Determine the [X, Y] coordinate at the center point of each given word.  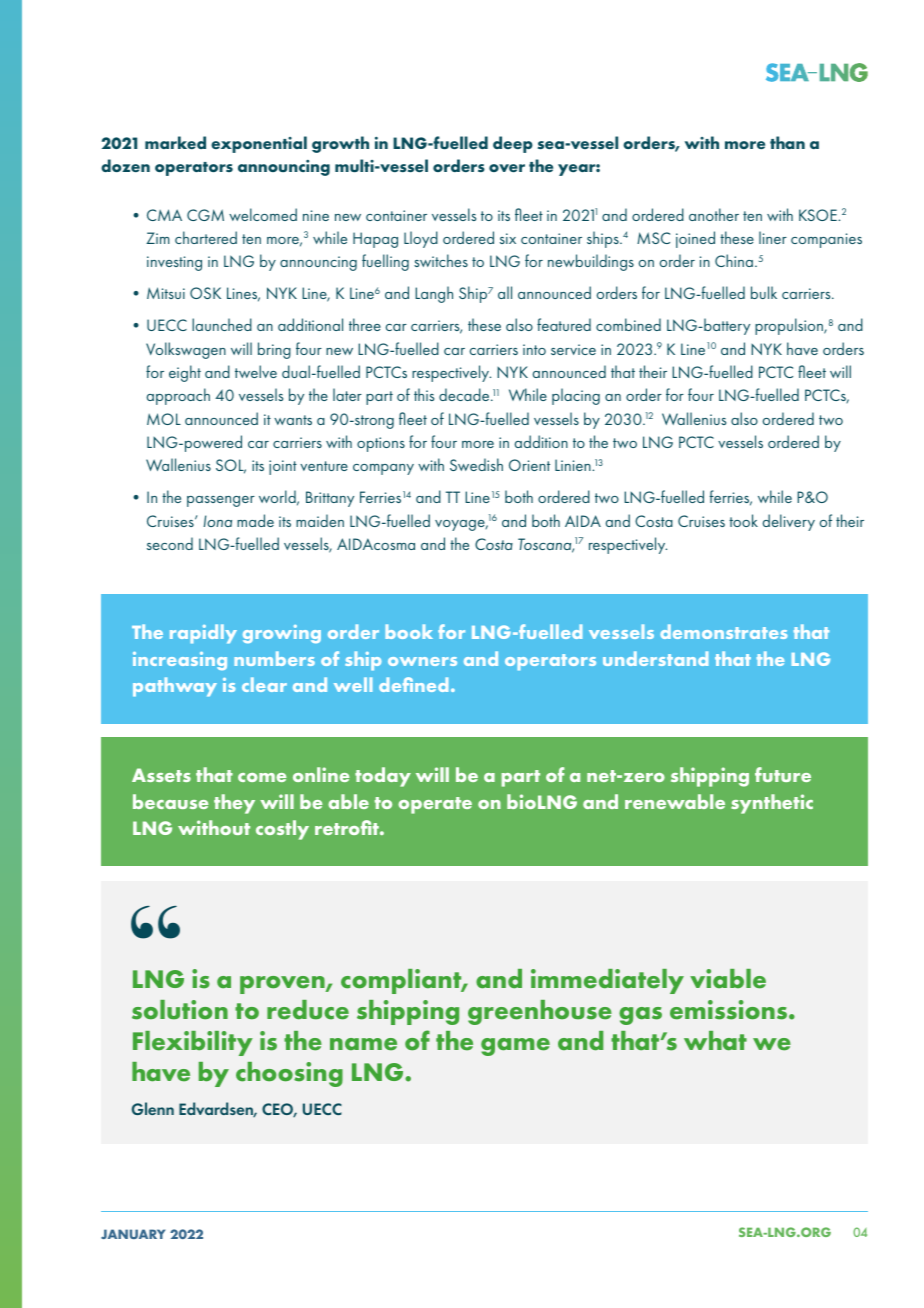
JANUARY [133, 1234]
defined [413, 684]
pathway [175, 687]
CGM [205, 215]
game [515, 1047]
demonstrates [723, 631]
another [714, 214]
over [507, 168]
